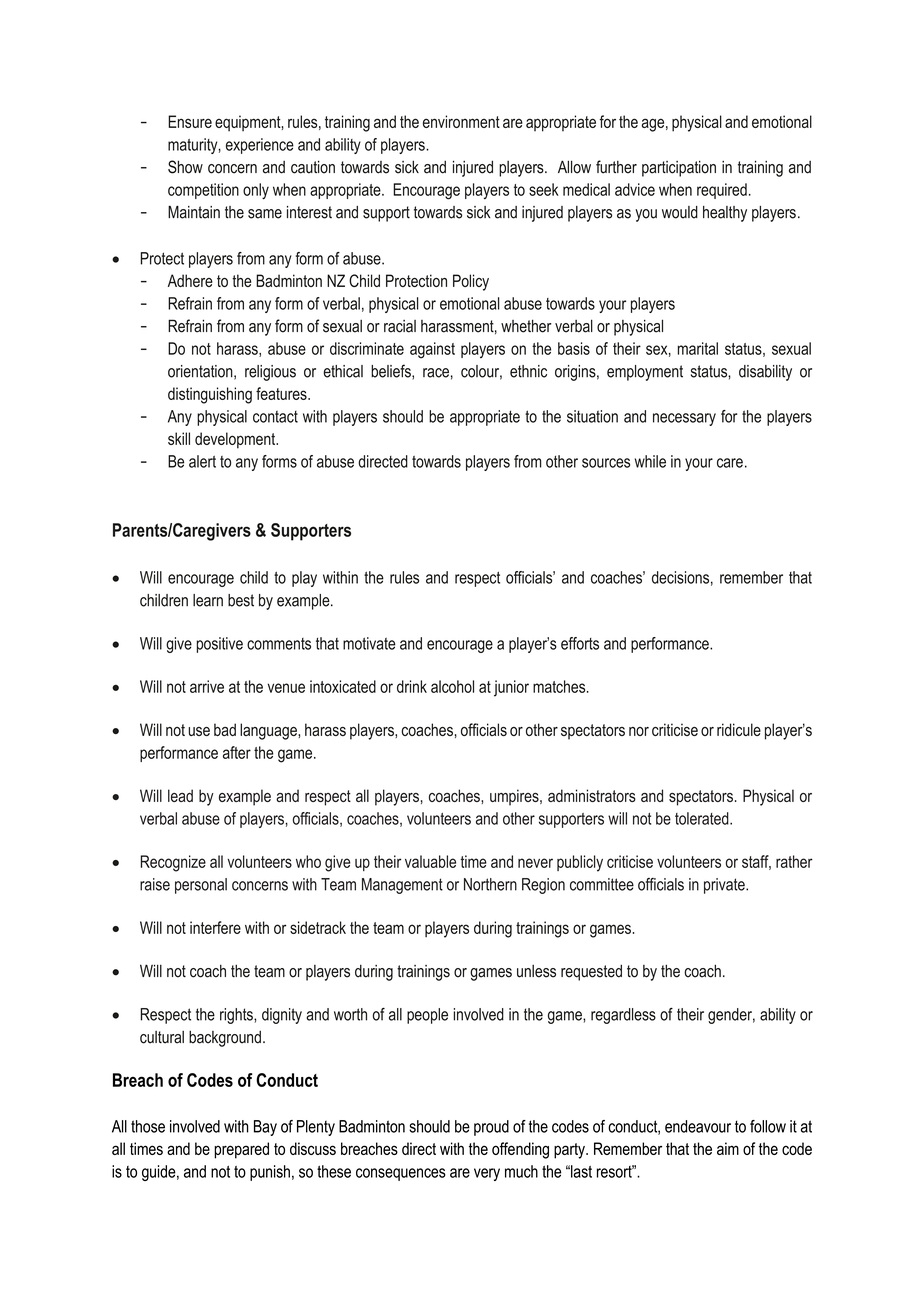  What do you see at coordinates (491, 1128) in the screenshot?
I see `proud` at bounding box center [491, 1128].
